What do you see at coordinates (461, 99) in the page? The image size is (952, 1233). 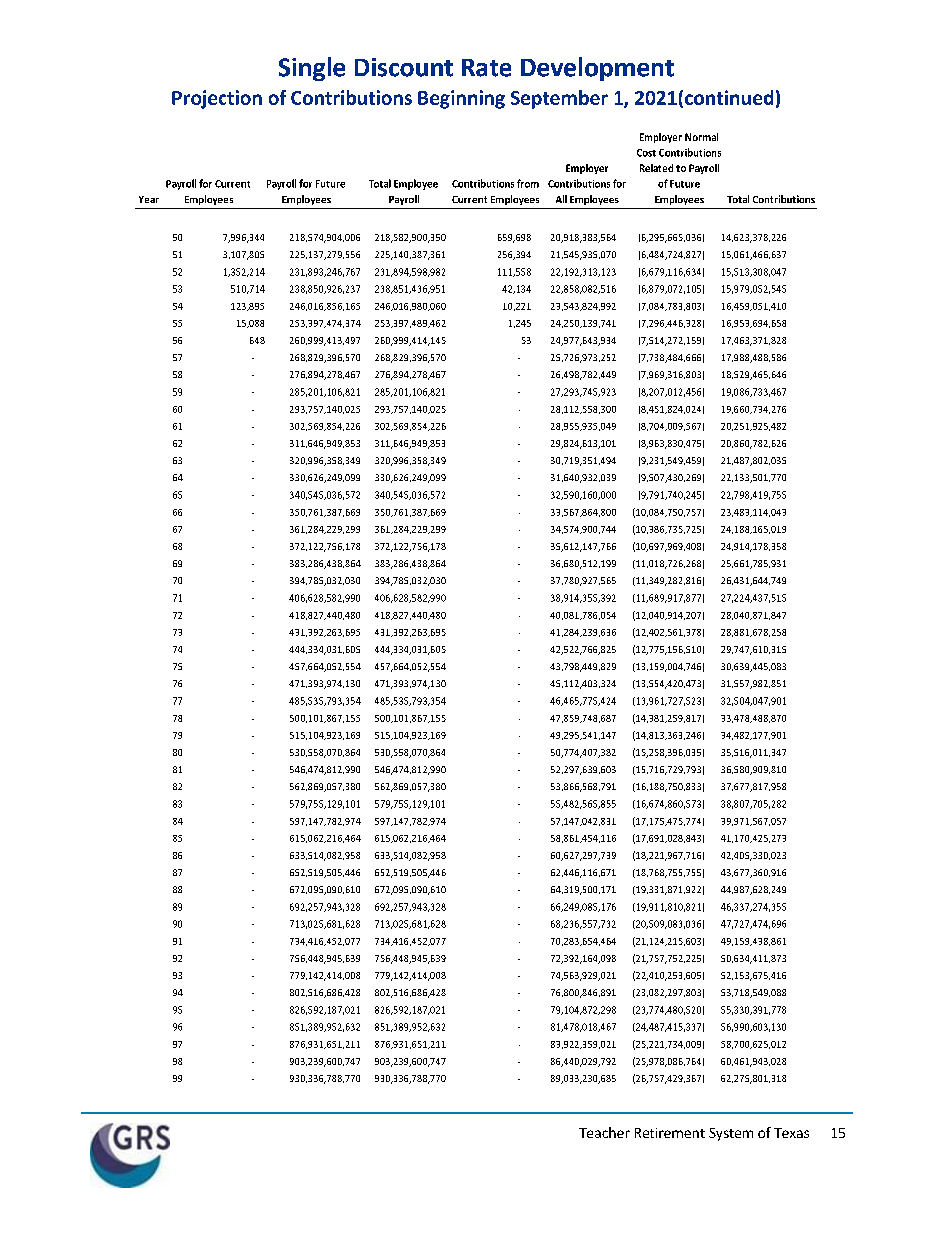 I see `Beginning` at bounding box center [461, 99].
